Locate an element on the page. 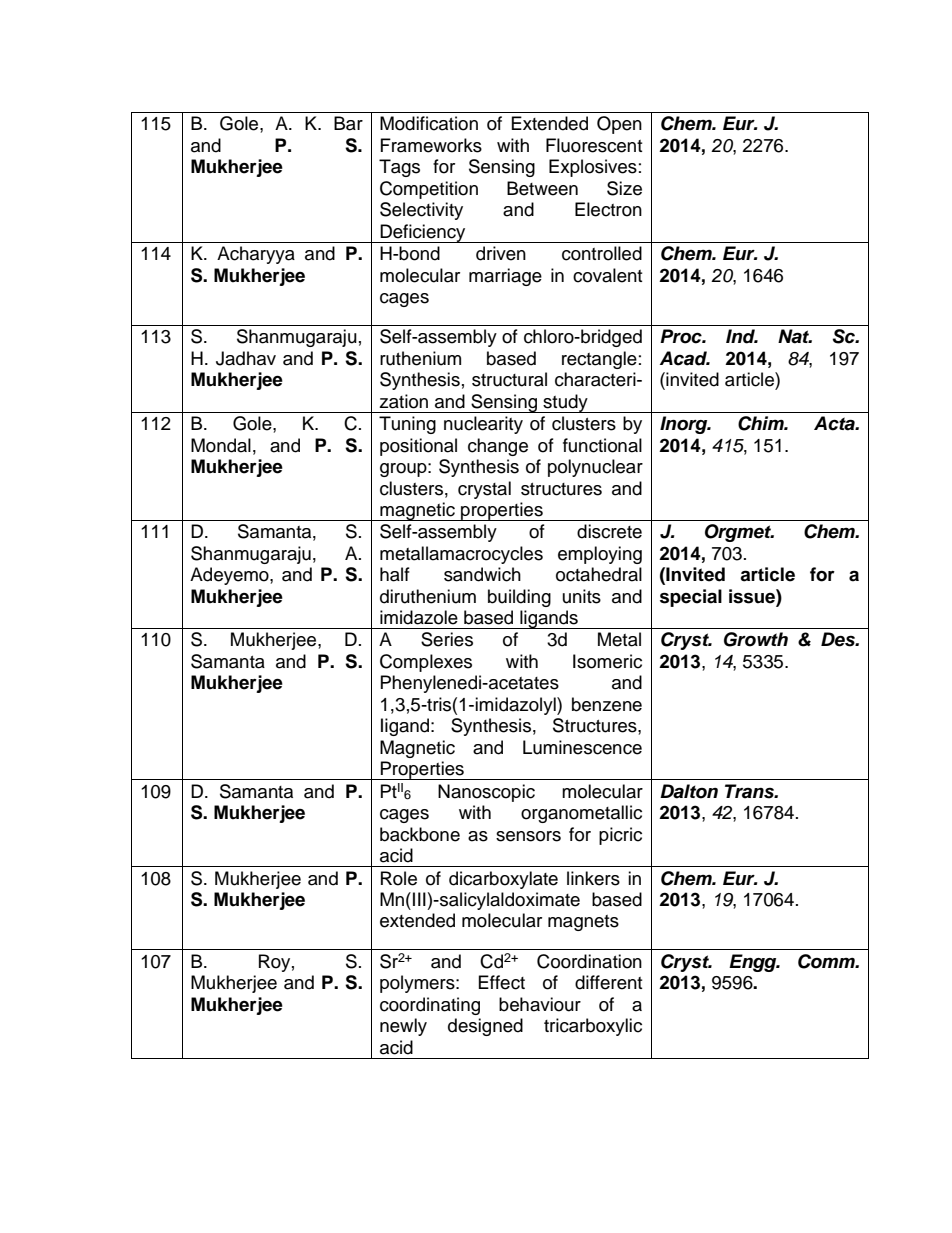 The width and height of the document is (952, 1233). Size is located at coordinates (624, 188).
